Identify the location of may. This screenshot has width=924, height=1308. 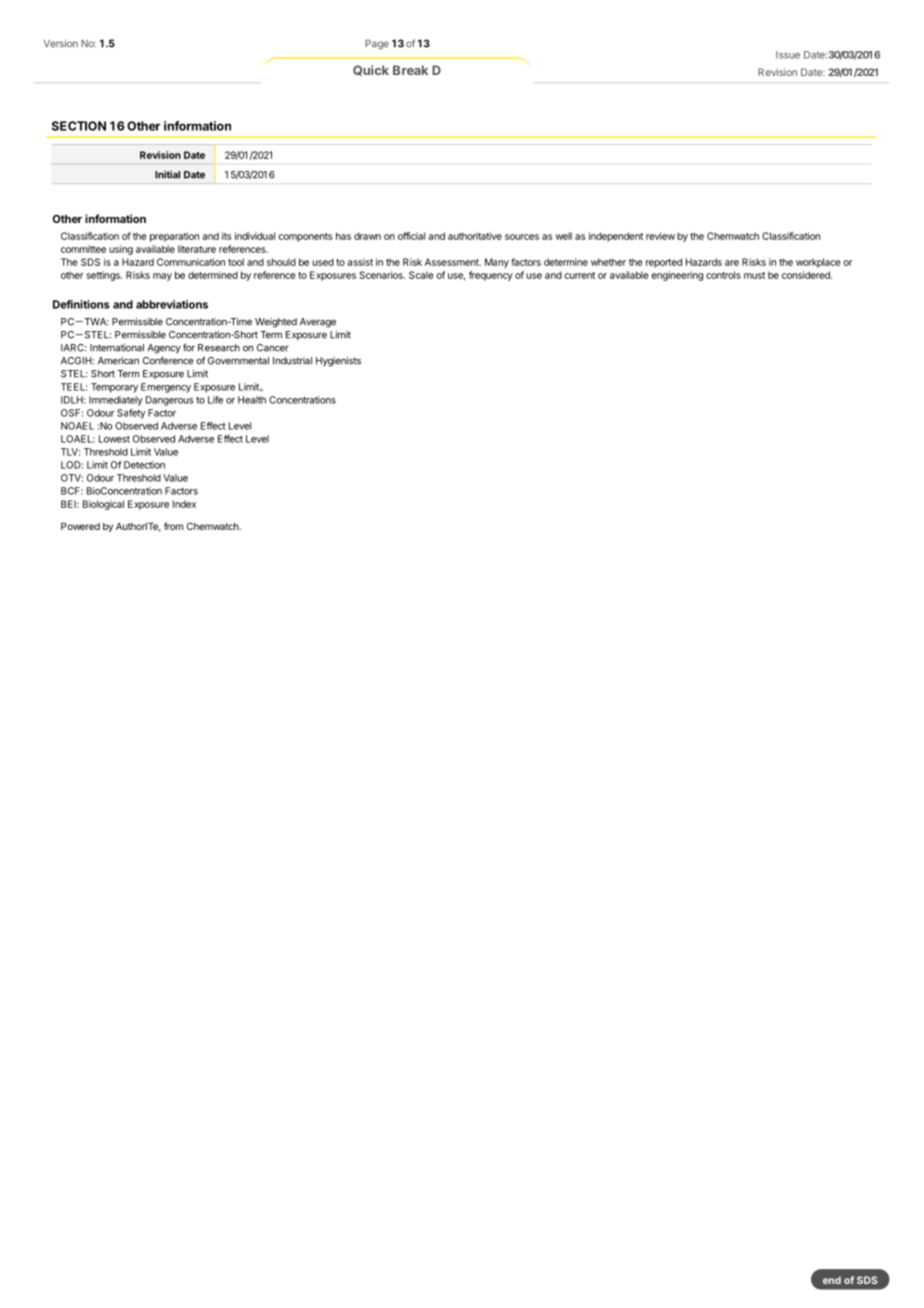
(162, 277).
